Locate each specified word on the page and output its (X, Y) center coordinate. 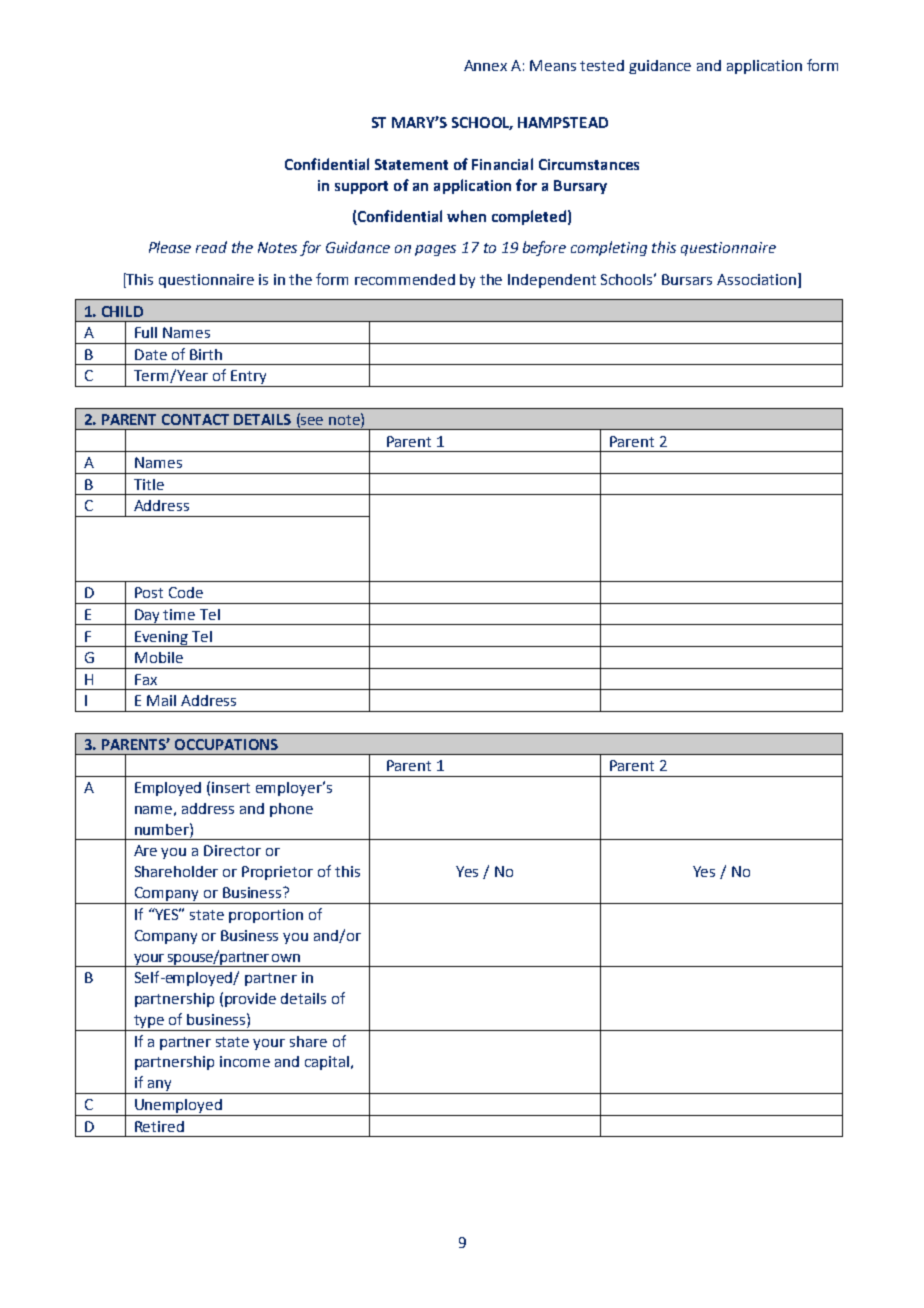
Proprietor (277, 873)
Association (756, 279)
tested (602, 65)
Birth (206, 354)
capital (327, 1063)
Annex (485, 65)
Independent (552, 281)
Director (232, 850)
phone (291, 810)
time (179, 614)
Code (186, 592)
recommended (405, 279)
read (211, 247)
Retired (159, 1126)
